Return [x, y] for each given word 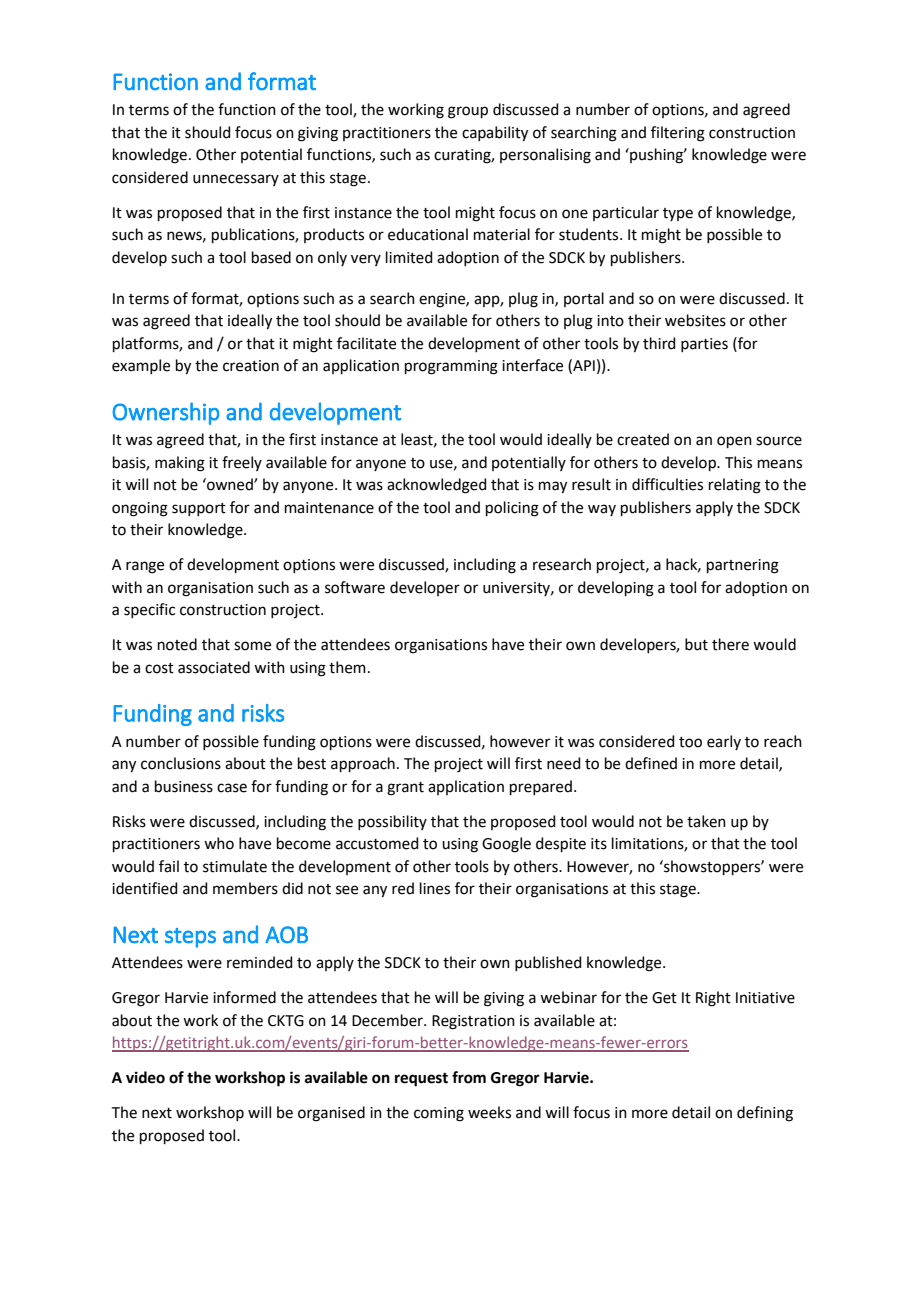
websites [695, 320]
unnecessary [236, 180]
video [145, 1077]
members [245, 888]
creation [251, 366]
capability [495, 134]
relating [735, 486]
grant [405, 789]
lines [435, 888]
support [199, 509]
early [724, 742]
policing [512, 509]
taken [706, 821]
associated [214, 667]
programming [451, 367]
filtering [678, 134]
